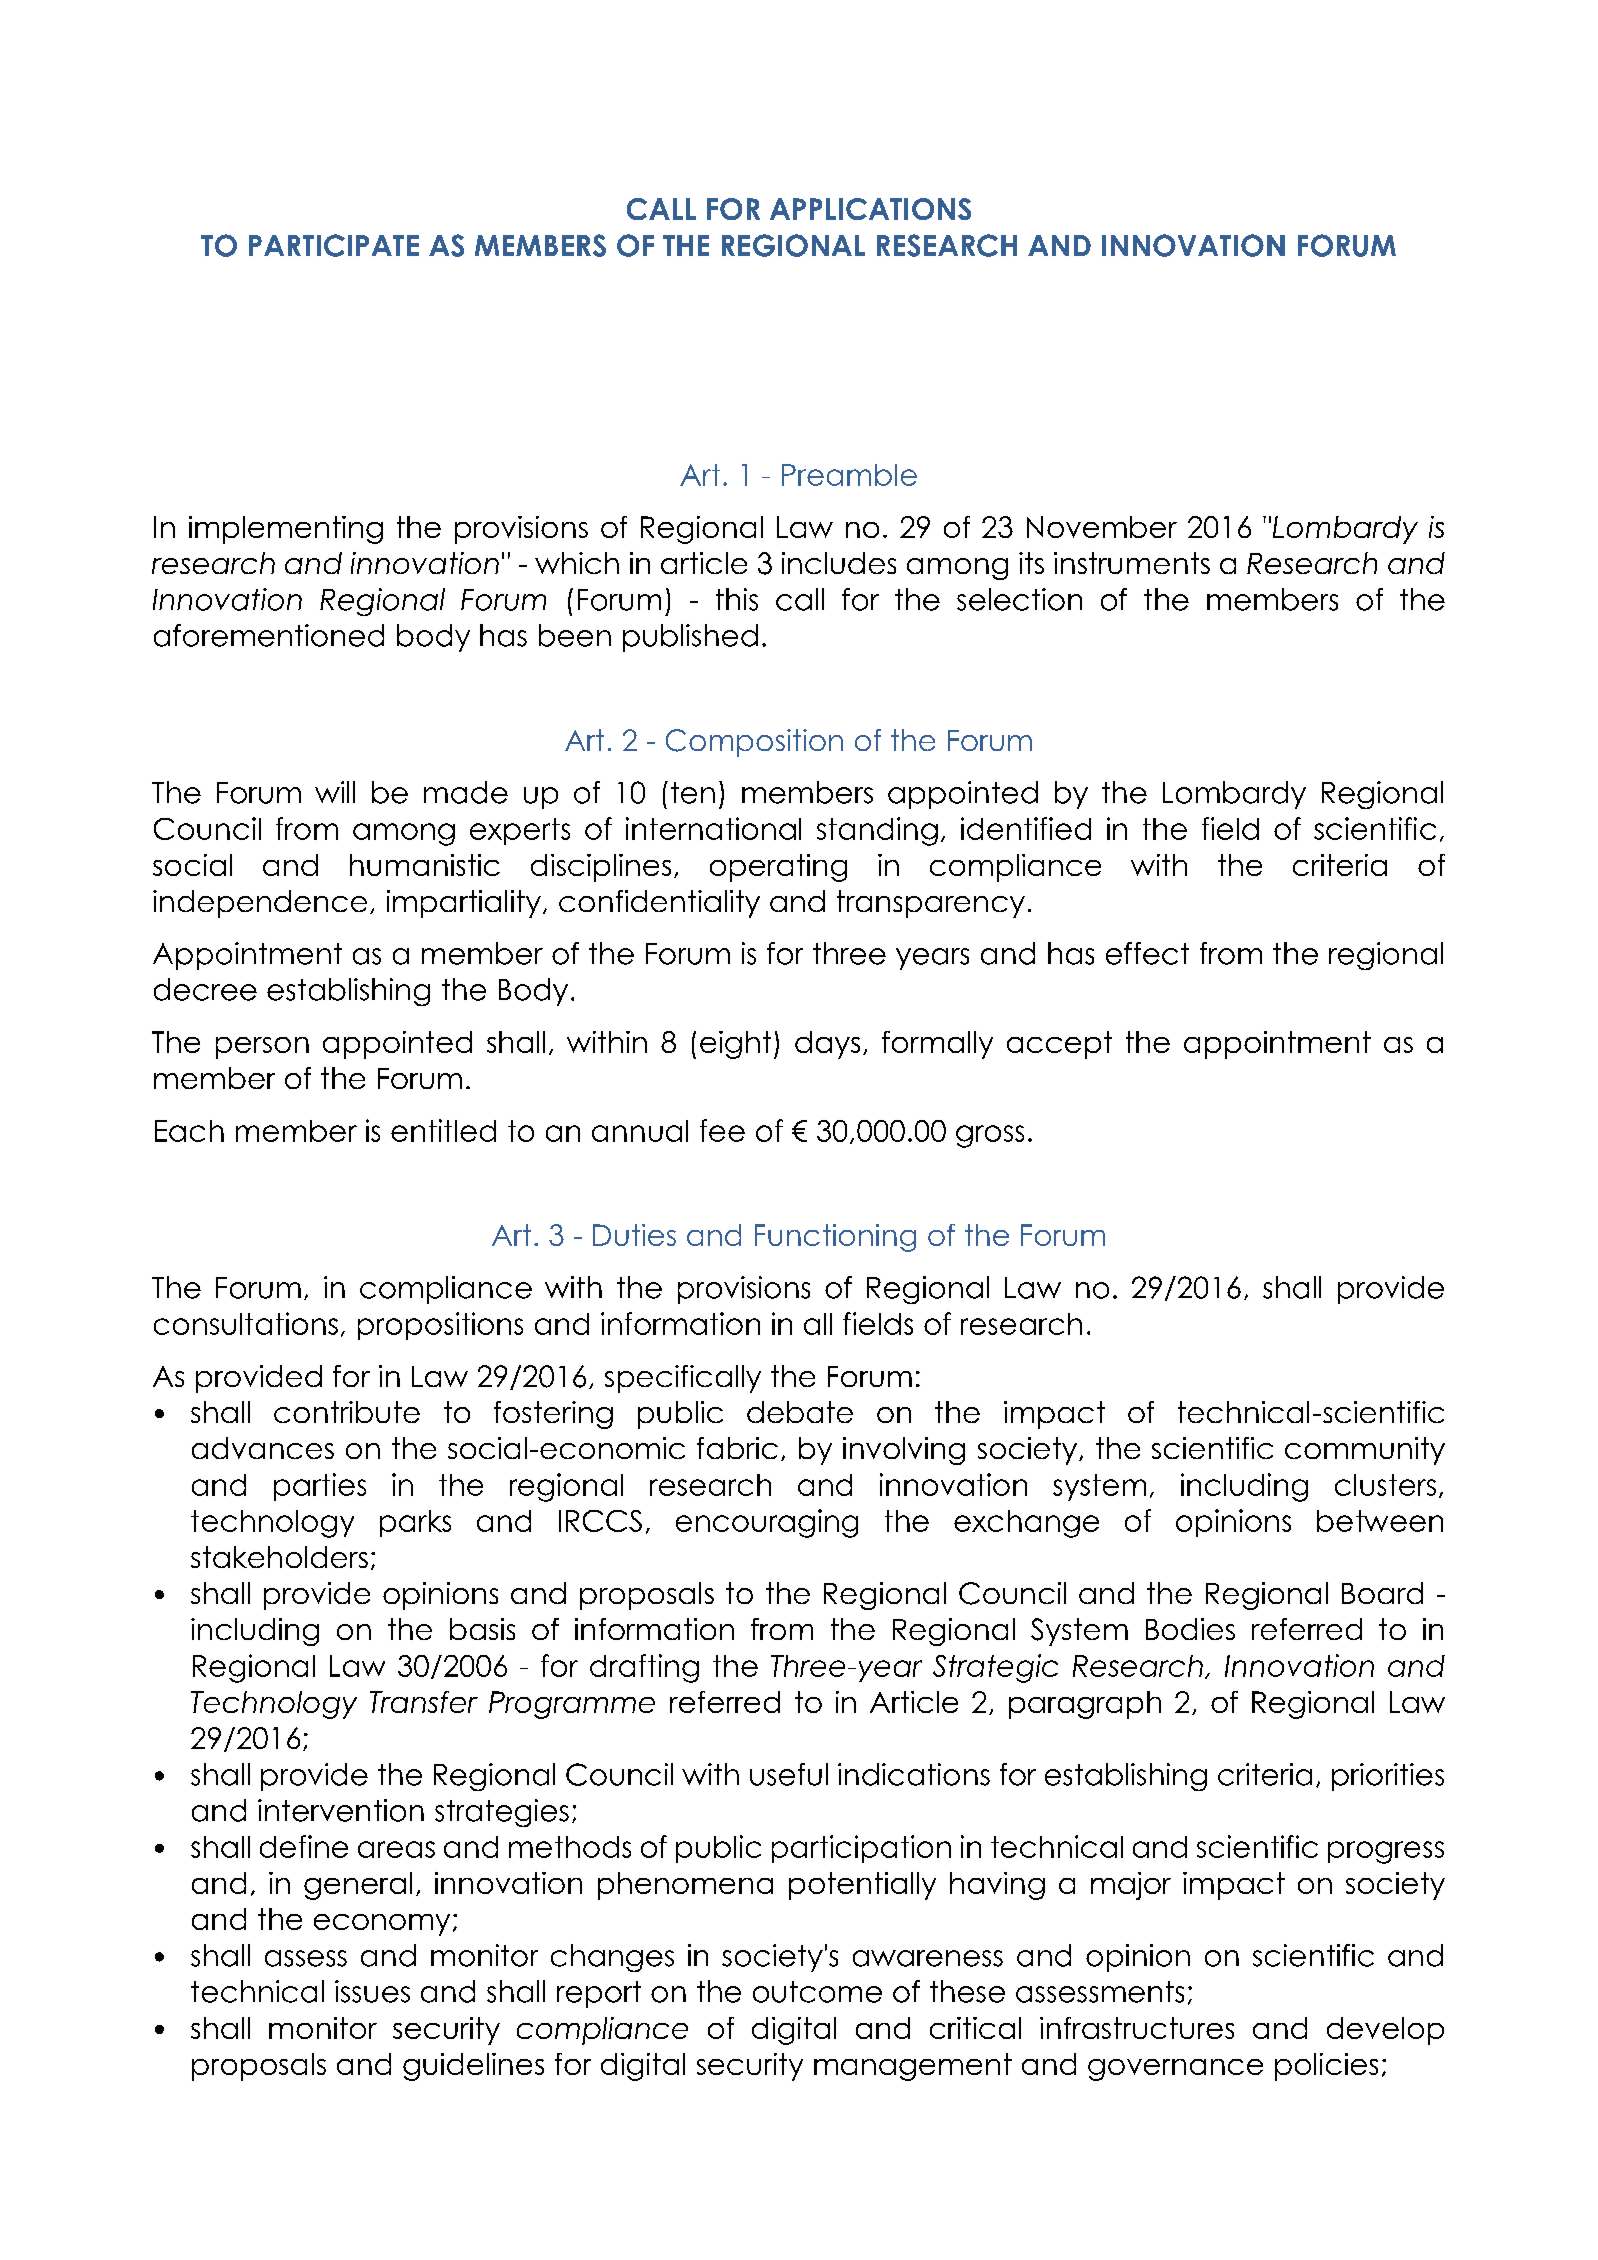 This image has height=2260, width=1598. Describe the element at coordinates (1059, 1045) in the image. I see `accept` at that location.
